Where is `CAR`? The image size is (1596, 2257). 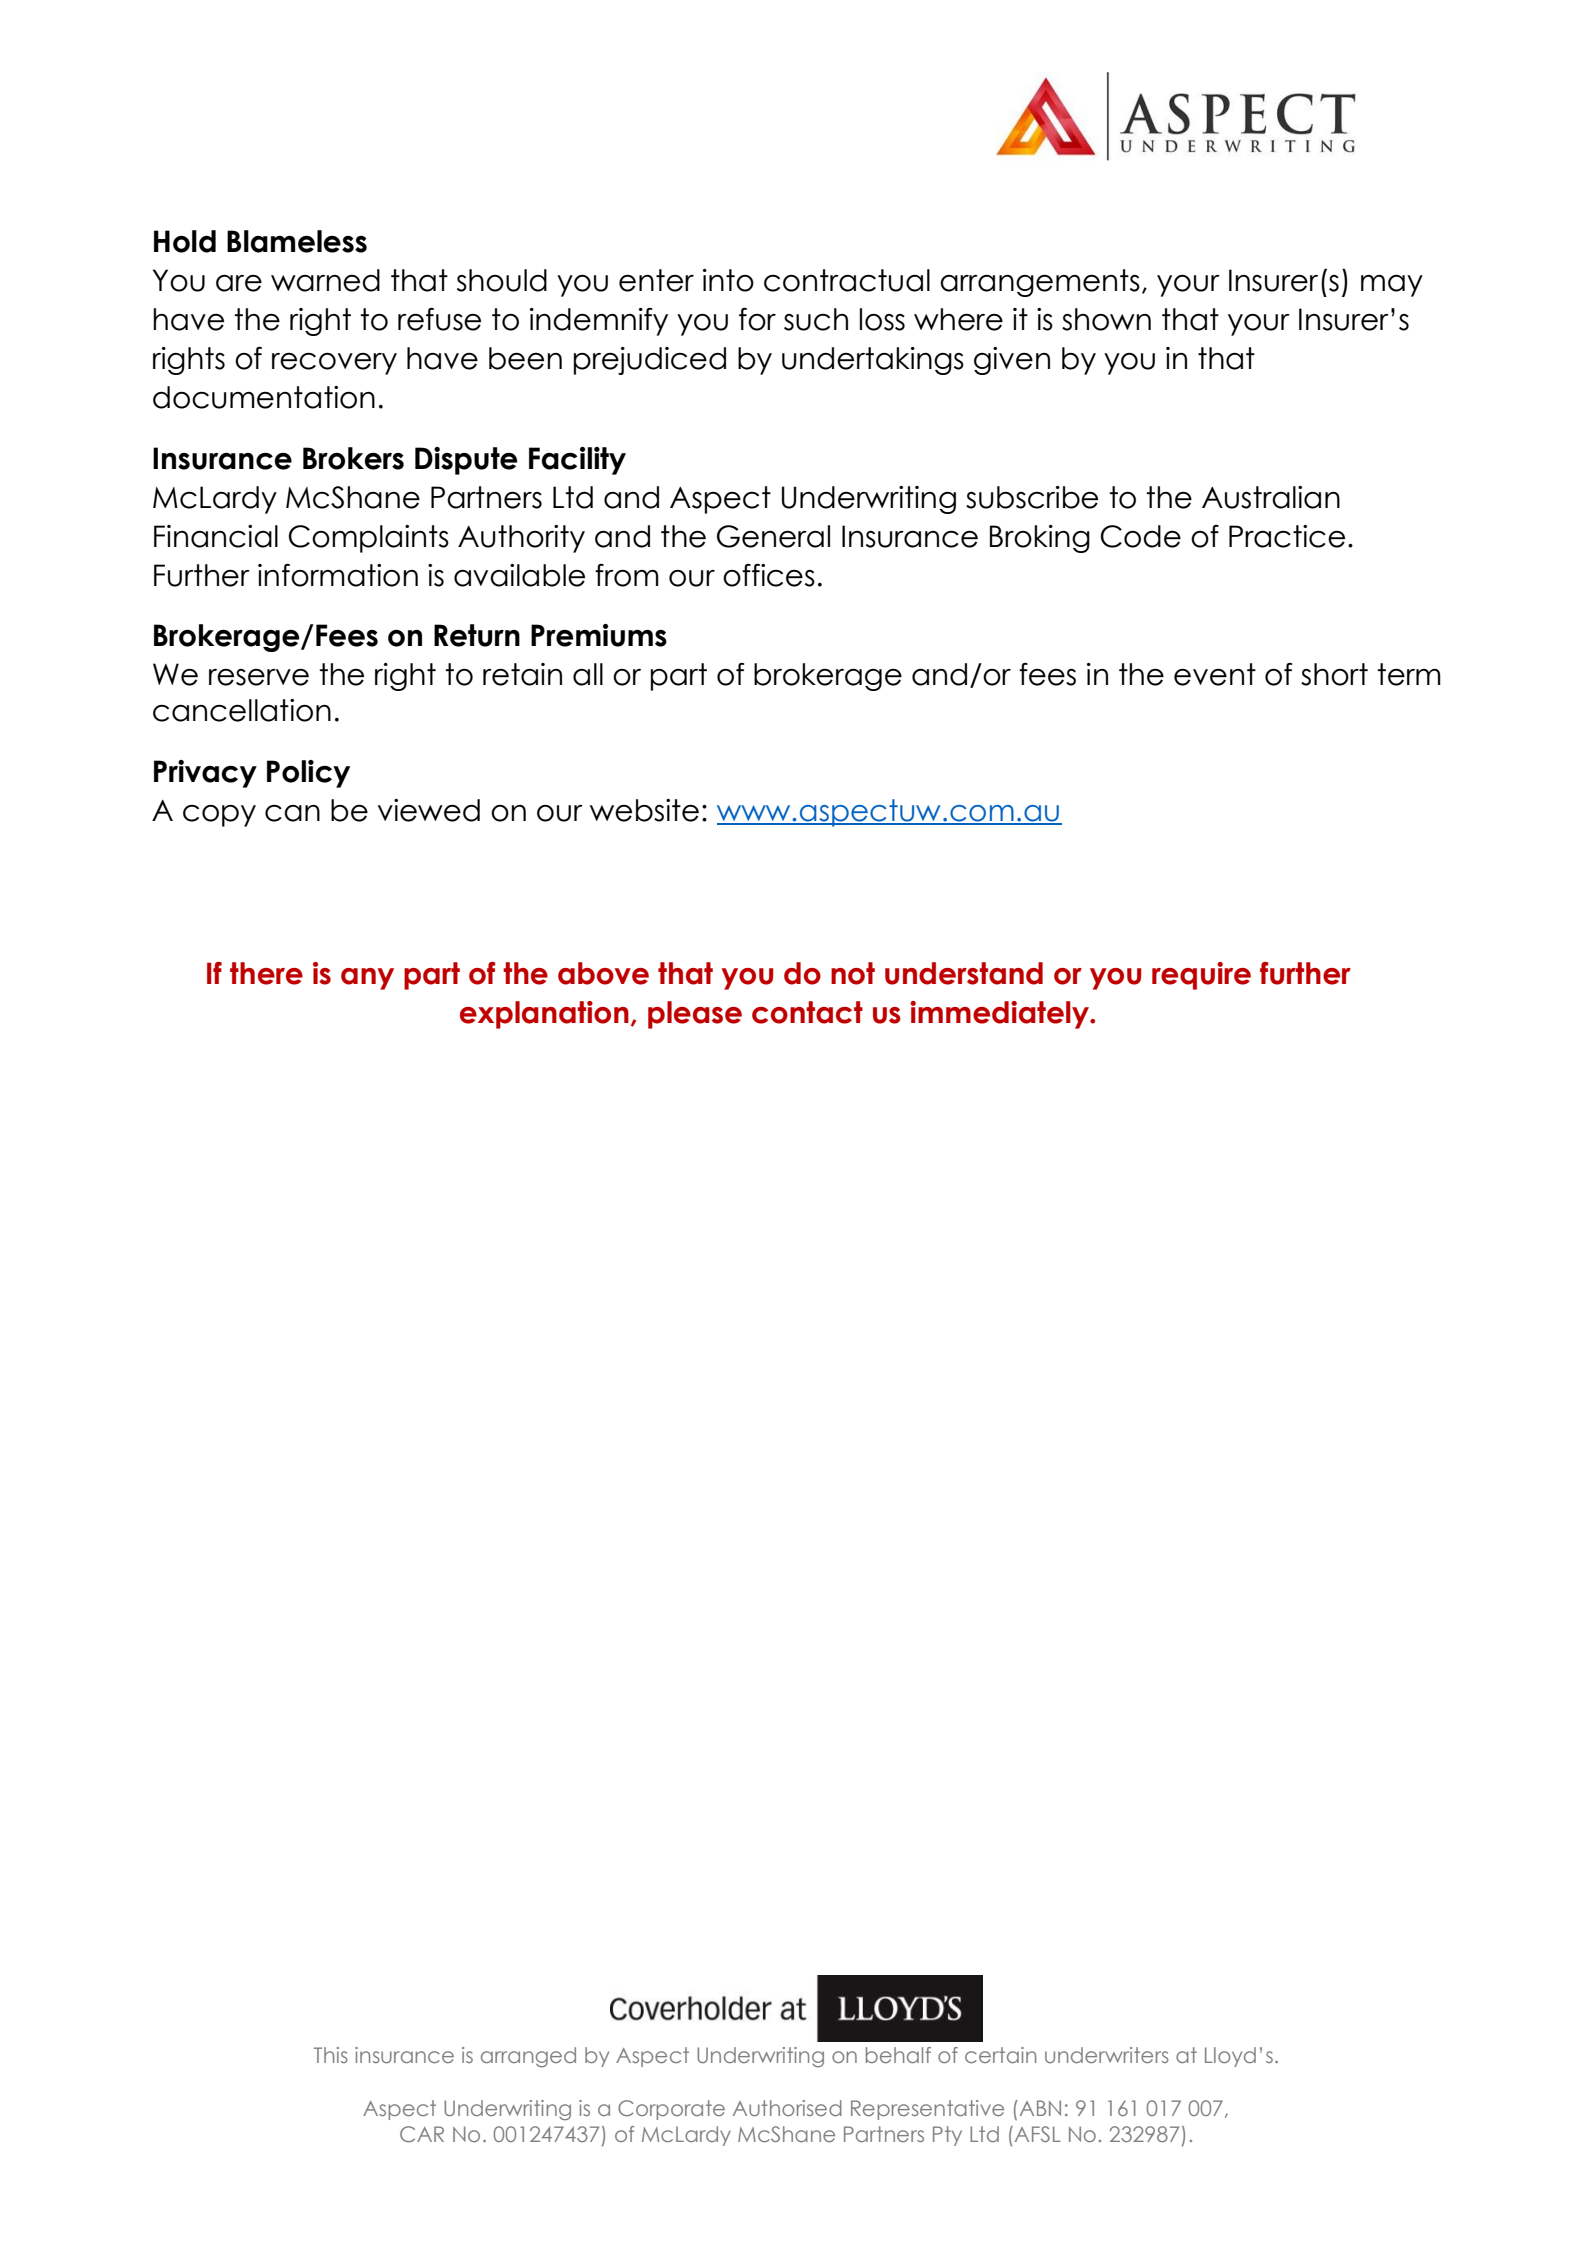
CAR is located at coordinates (422, 2134).
